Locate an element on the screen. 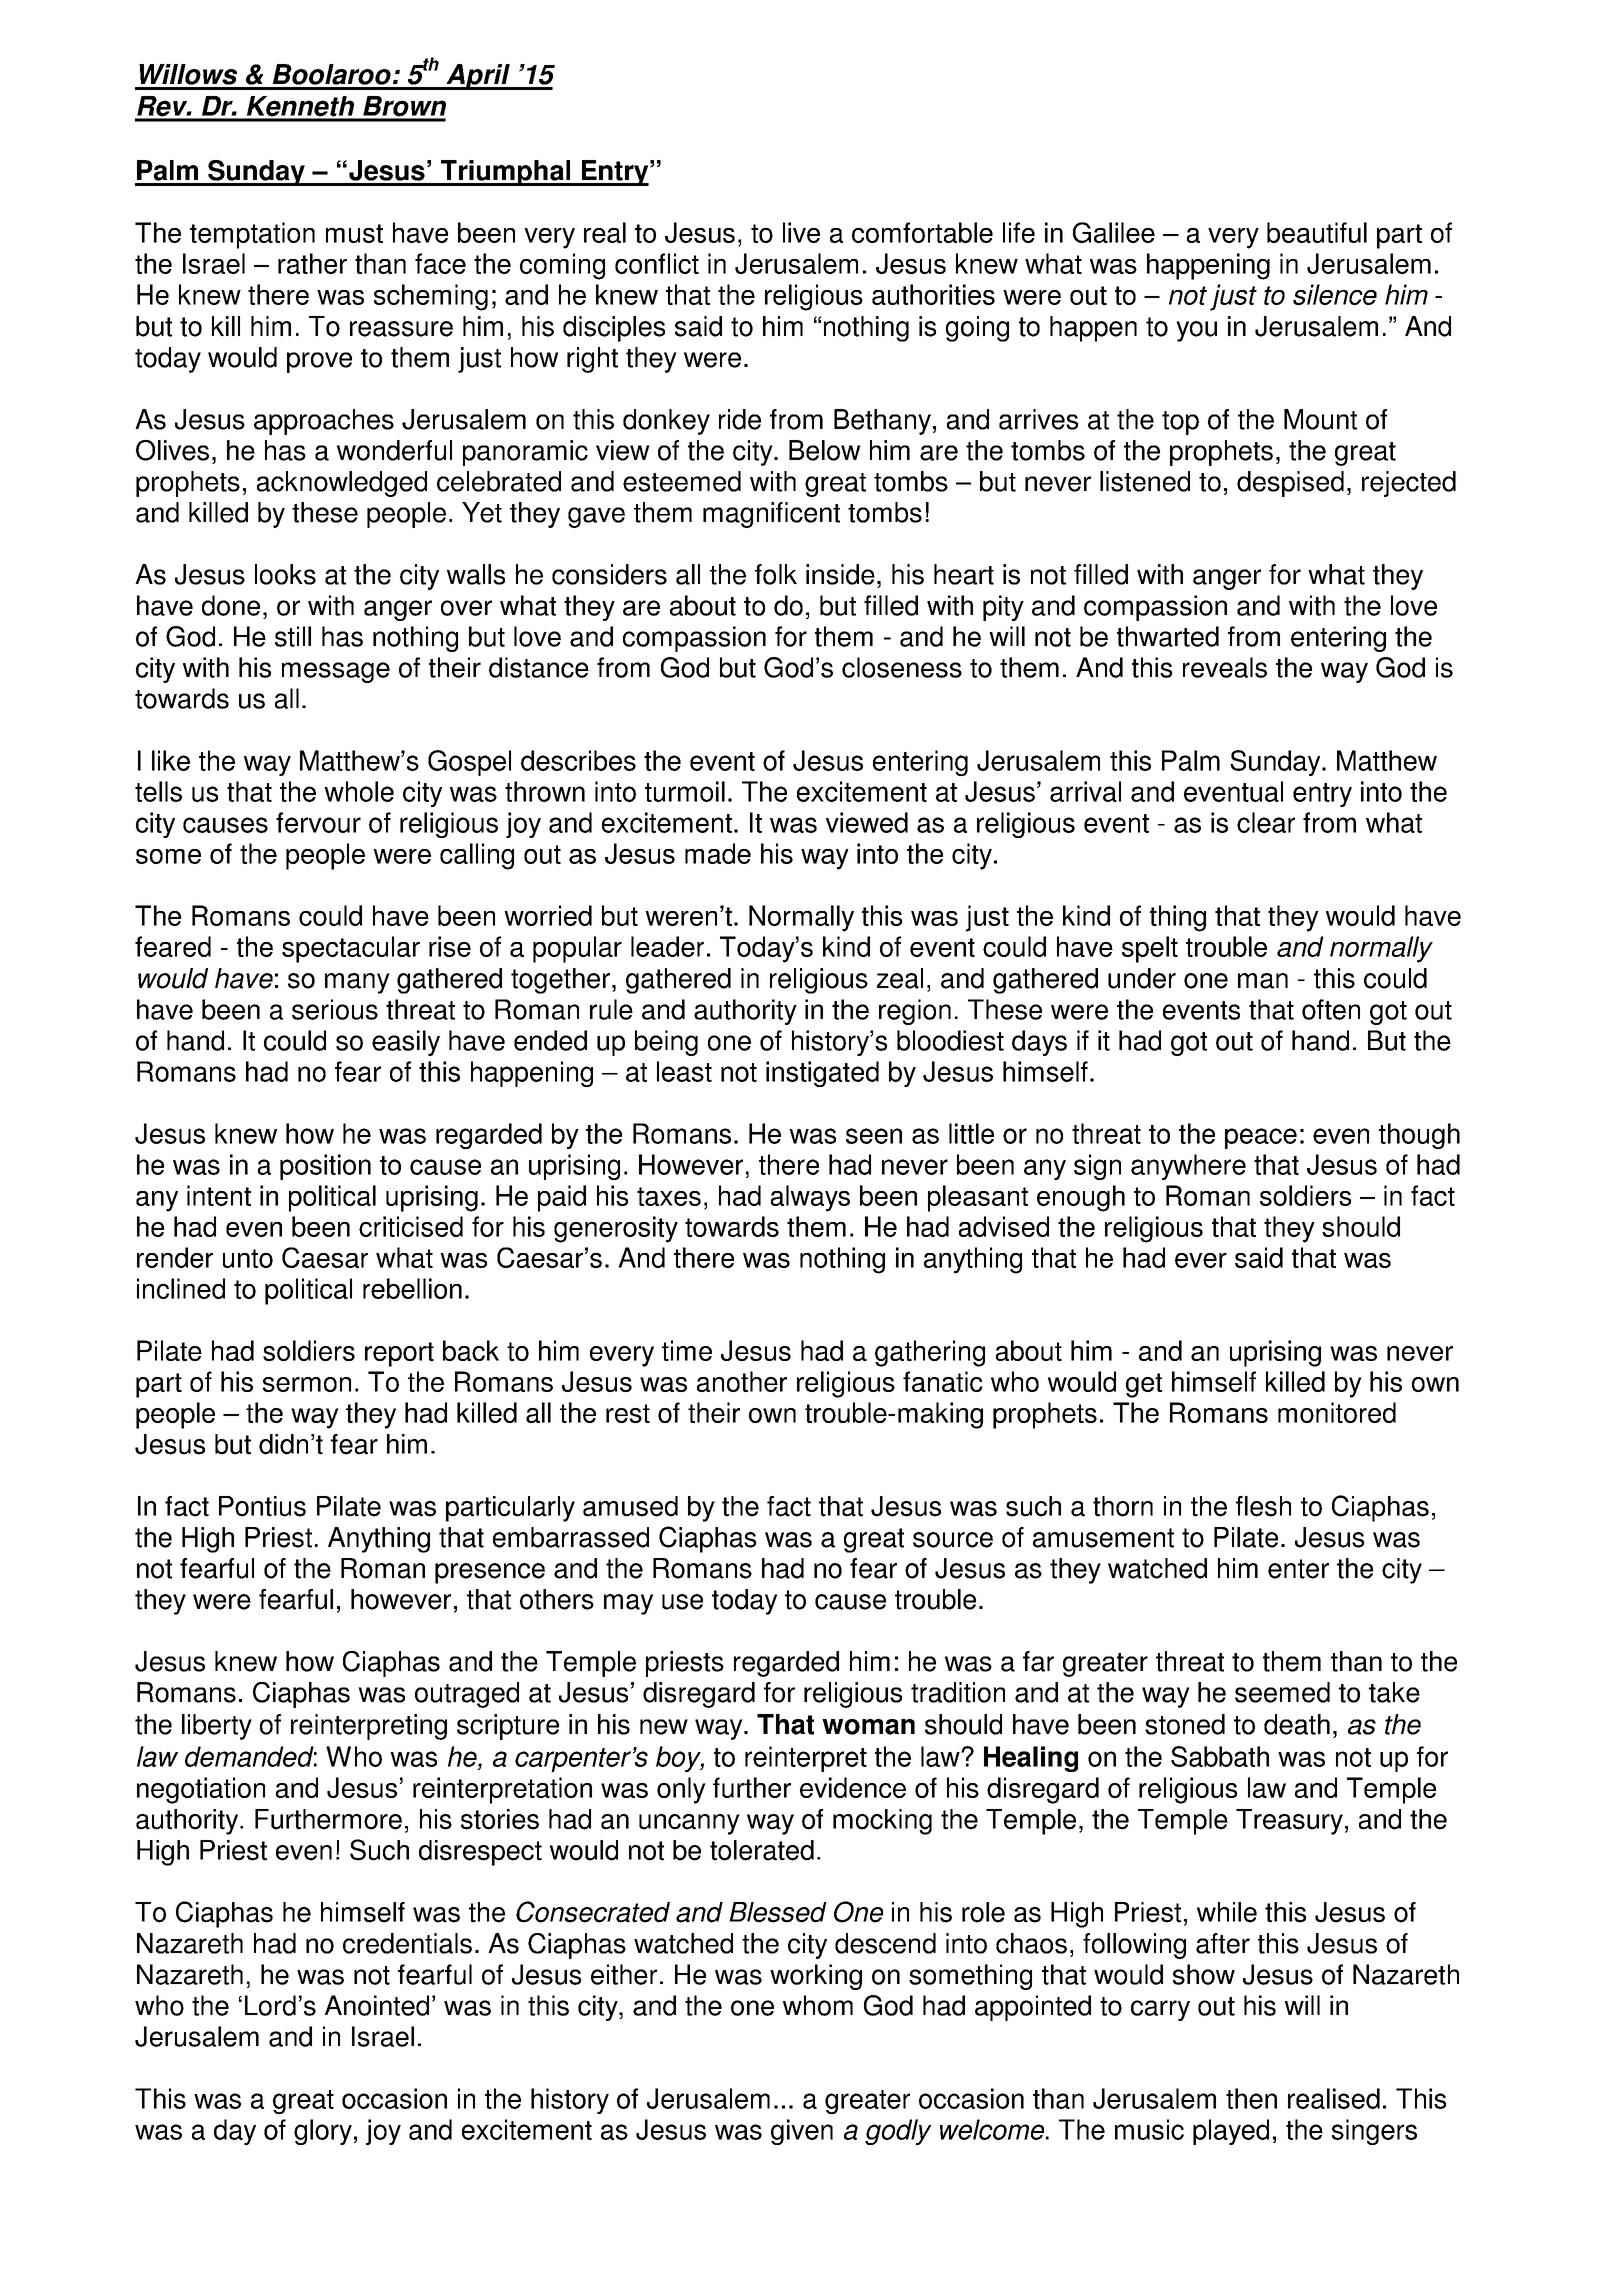 The width and height of the screenshot is (1619, 2292). given is located at coordinates (802, 2132).
